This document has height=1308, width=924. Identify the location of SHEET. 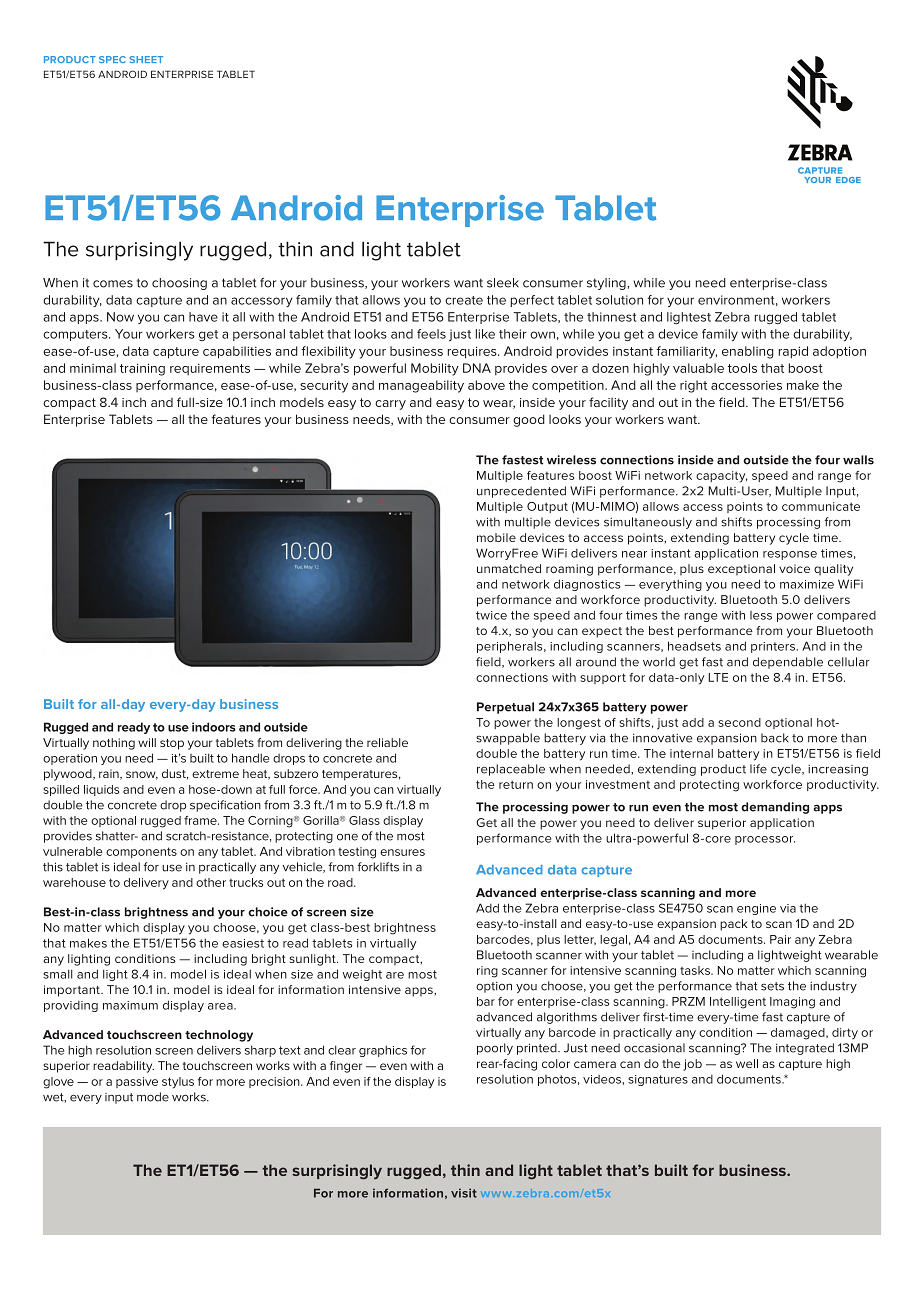
(146, 59).
